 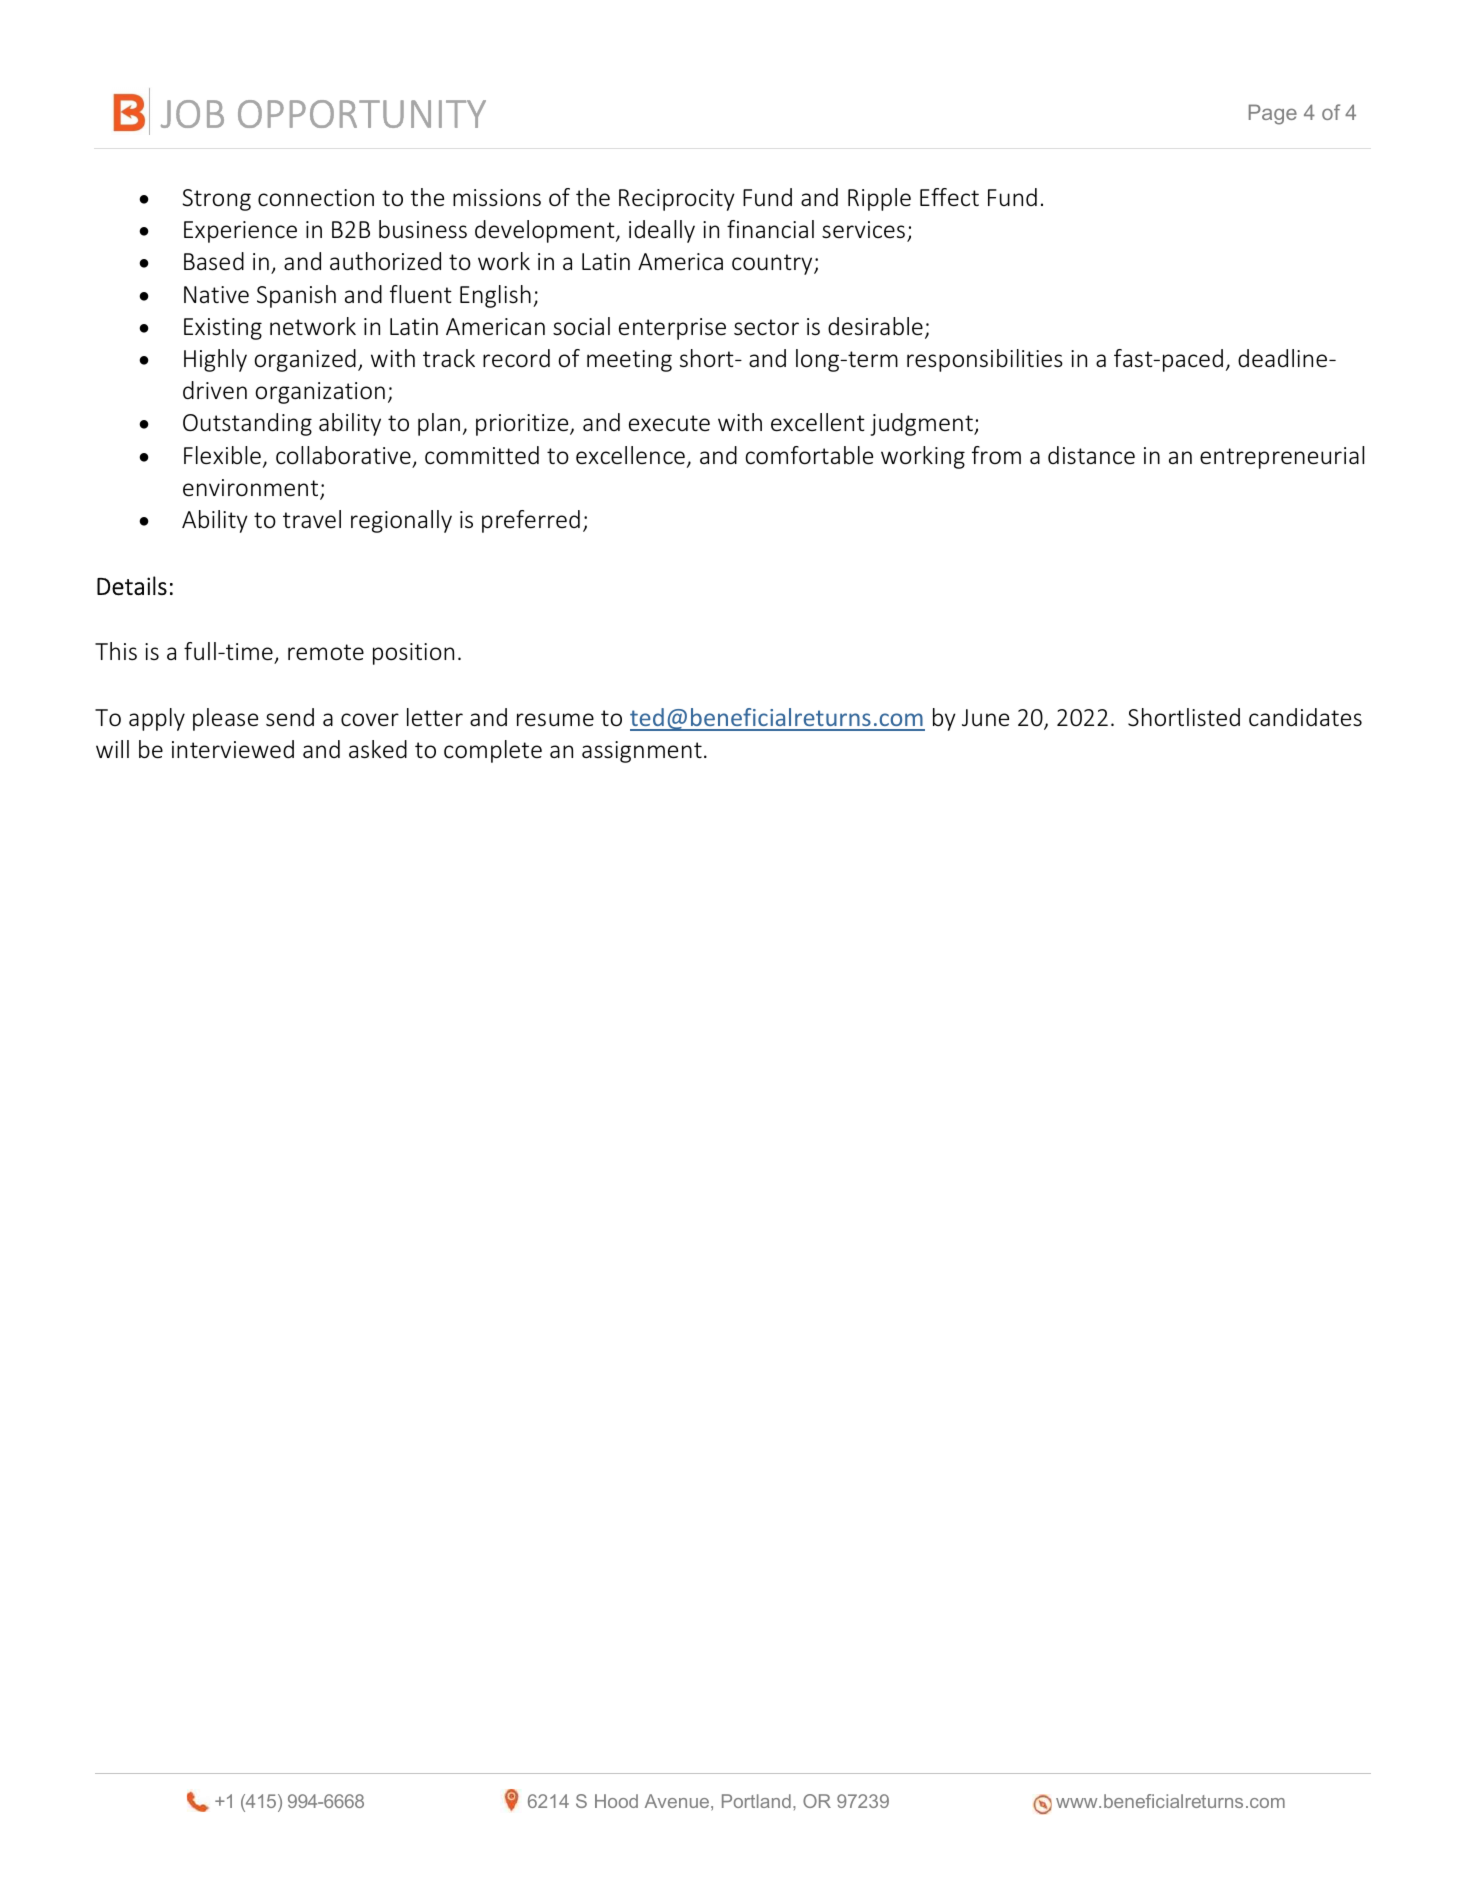 I want to click on Page, so click(x=1273, y=114).
